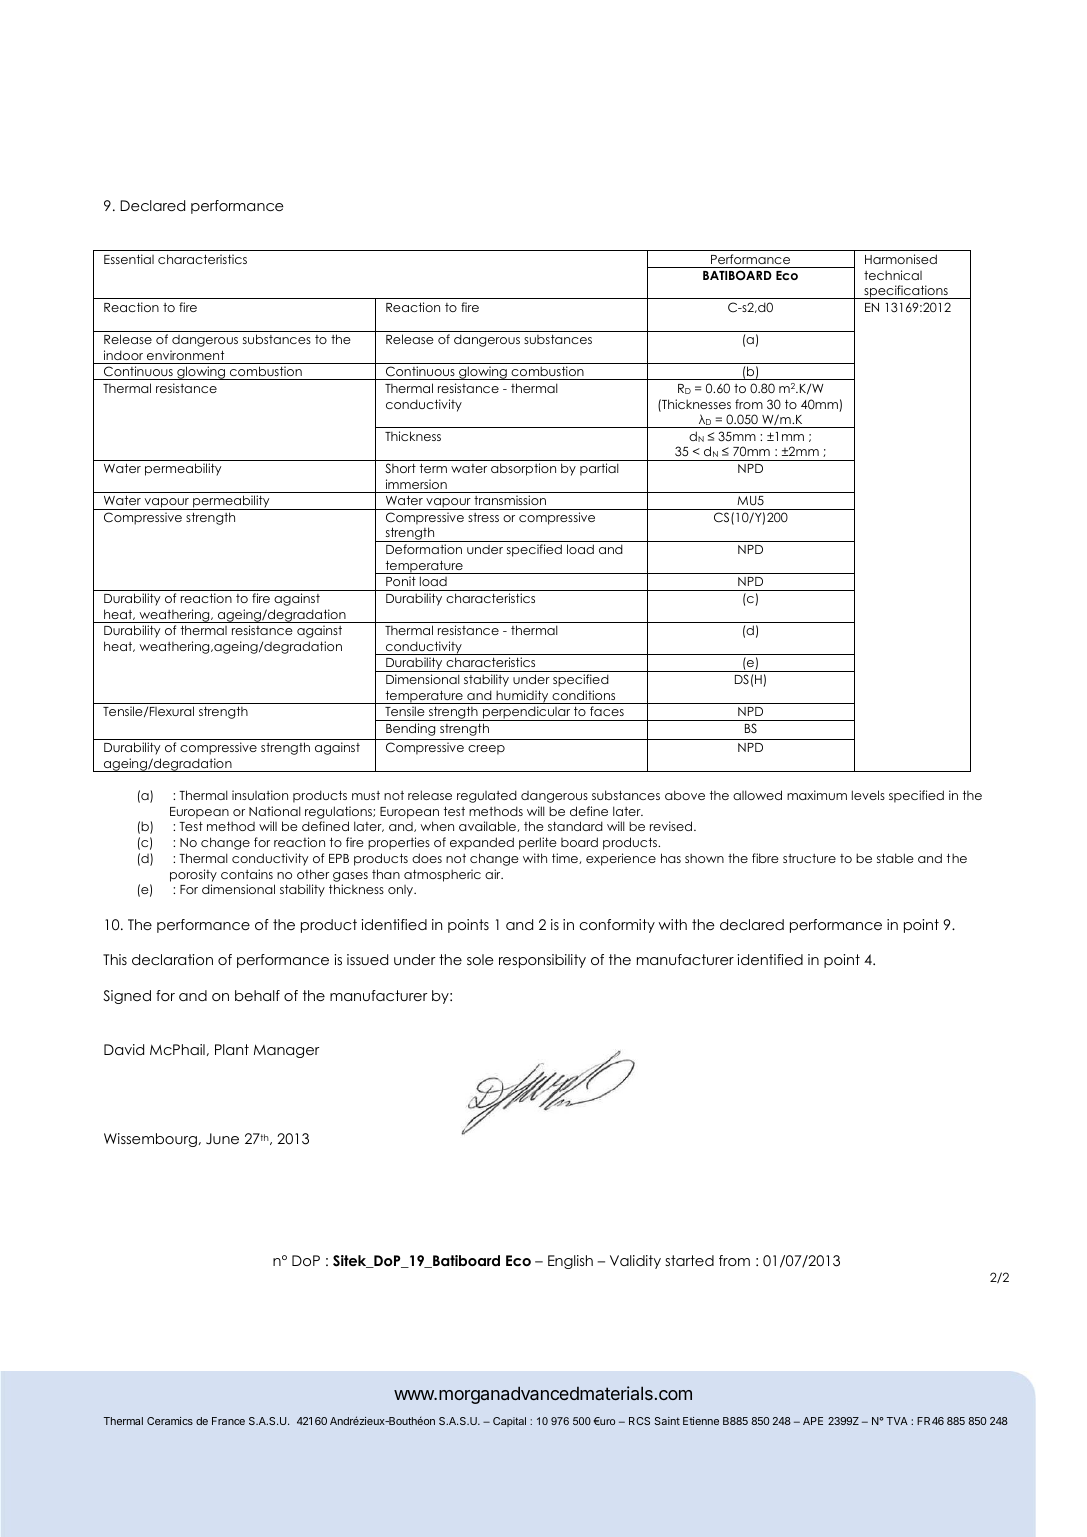 This screenshot has height=1537, width=1087. I want to click on Essential, so click(129, 259).
